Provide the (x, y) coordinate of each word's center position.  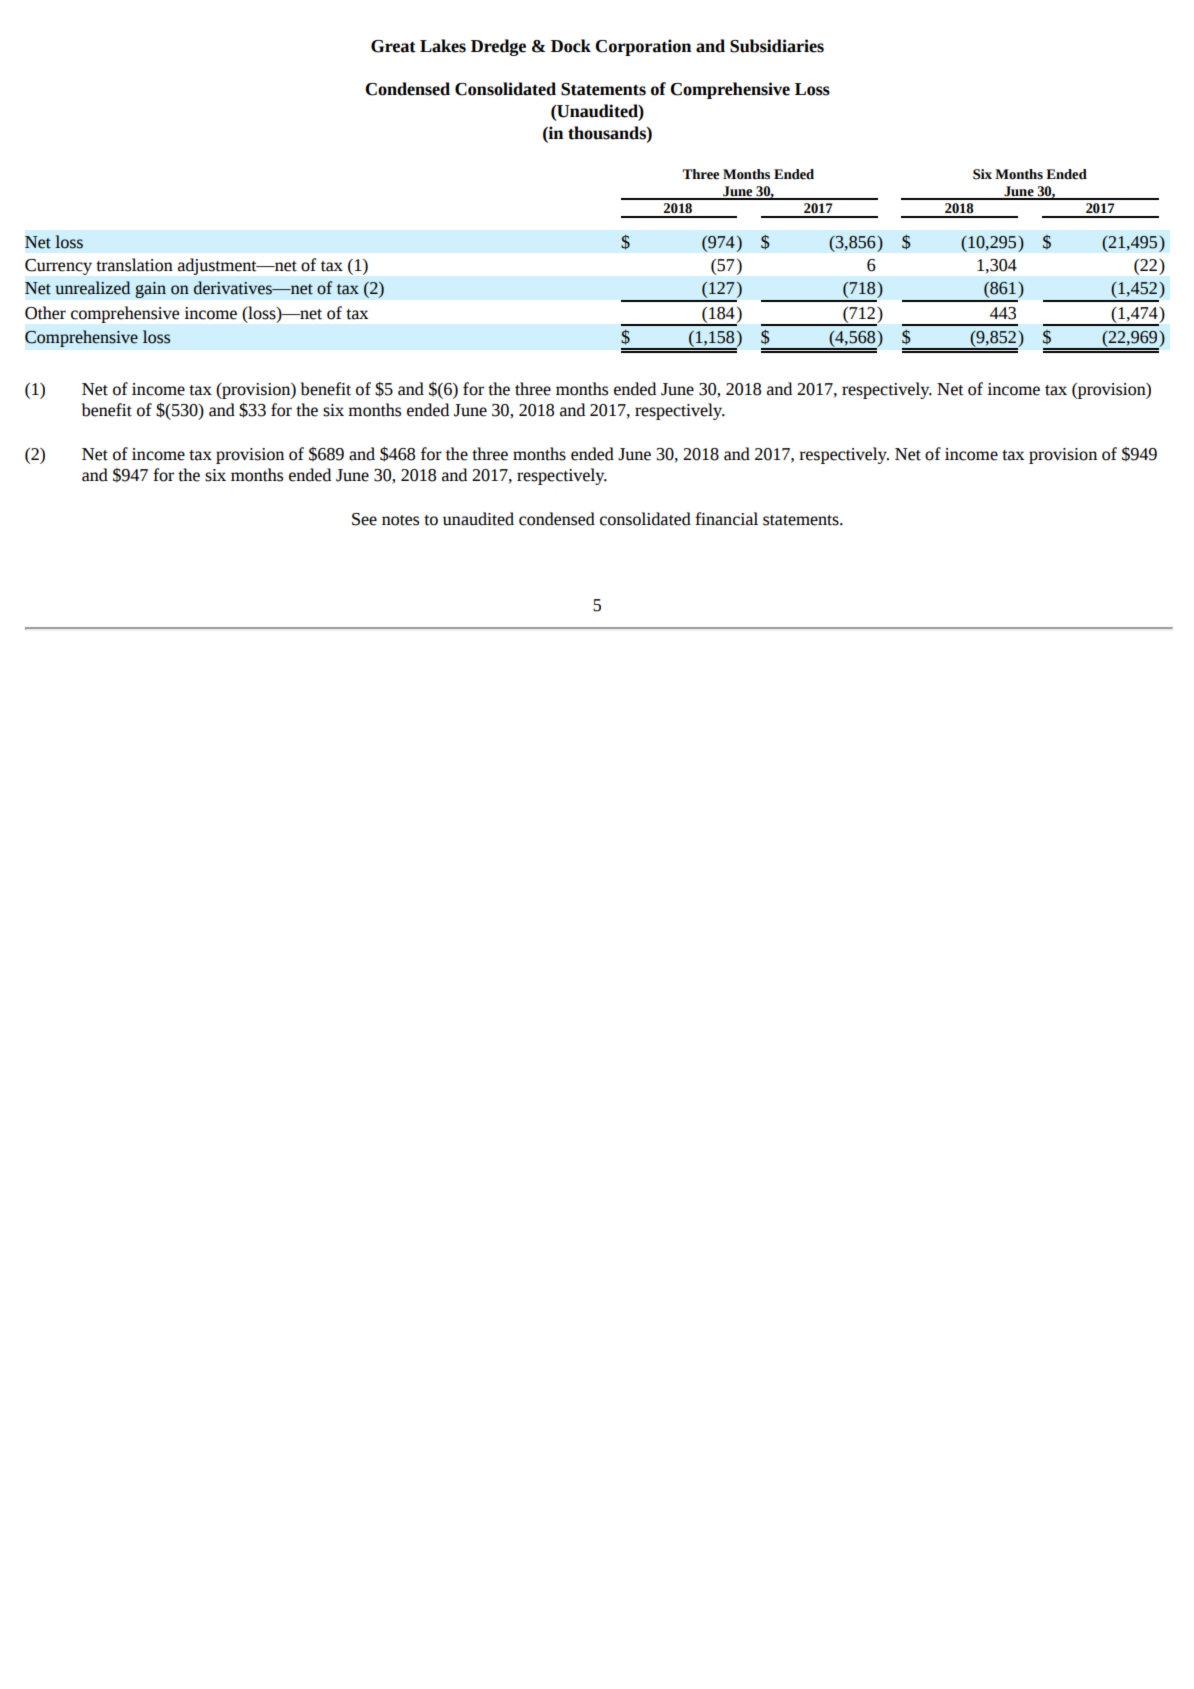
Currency (58, 267)
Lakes (443, 46)
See (364, 519)
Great (393, 46)
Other (45, 313)
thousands (608, 133)
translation (134, 265)
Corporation (643, 47)
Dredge (498, 47)
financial (726, 519)
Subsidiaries (777, 46)
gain (150, 290)
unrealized (92, 288)
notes (400, 520)
